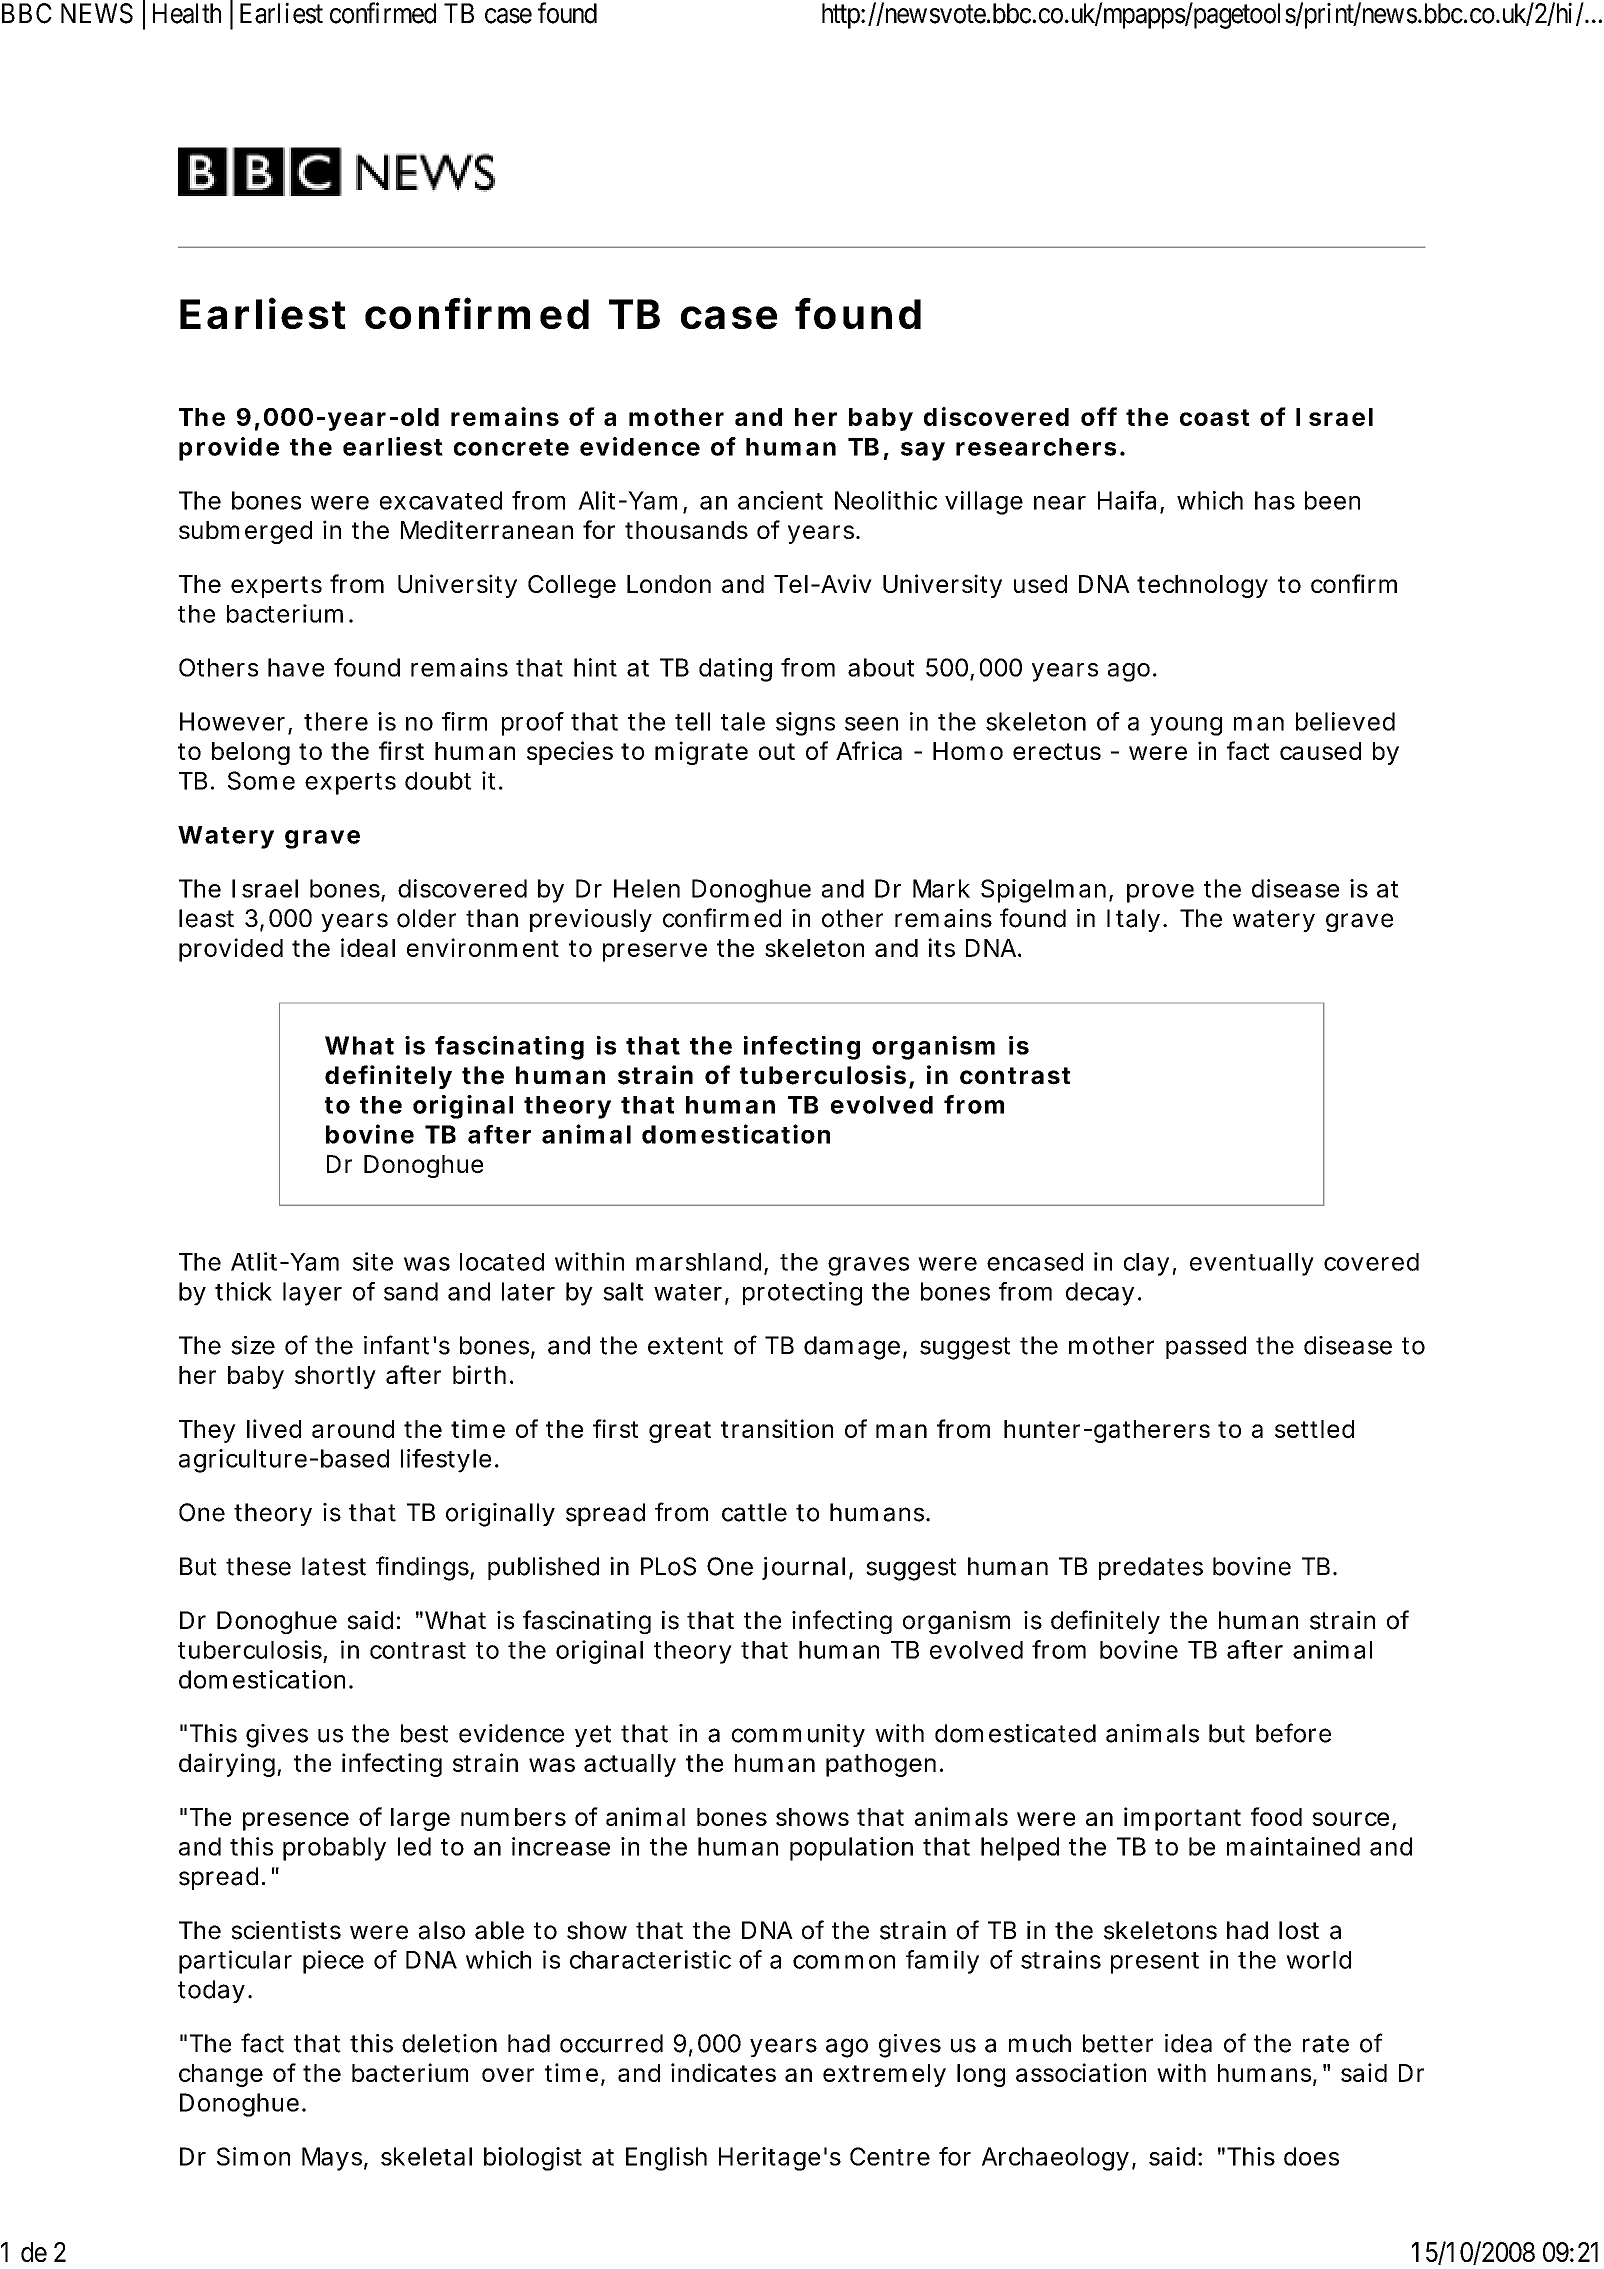  Describe the element at coordinates (373, 1261) in the screenshot. I see `site` at that location.
